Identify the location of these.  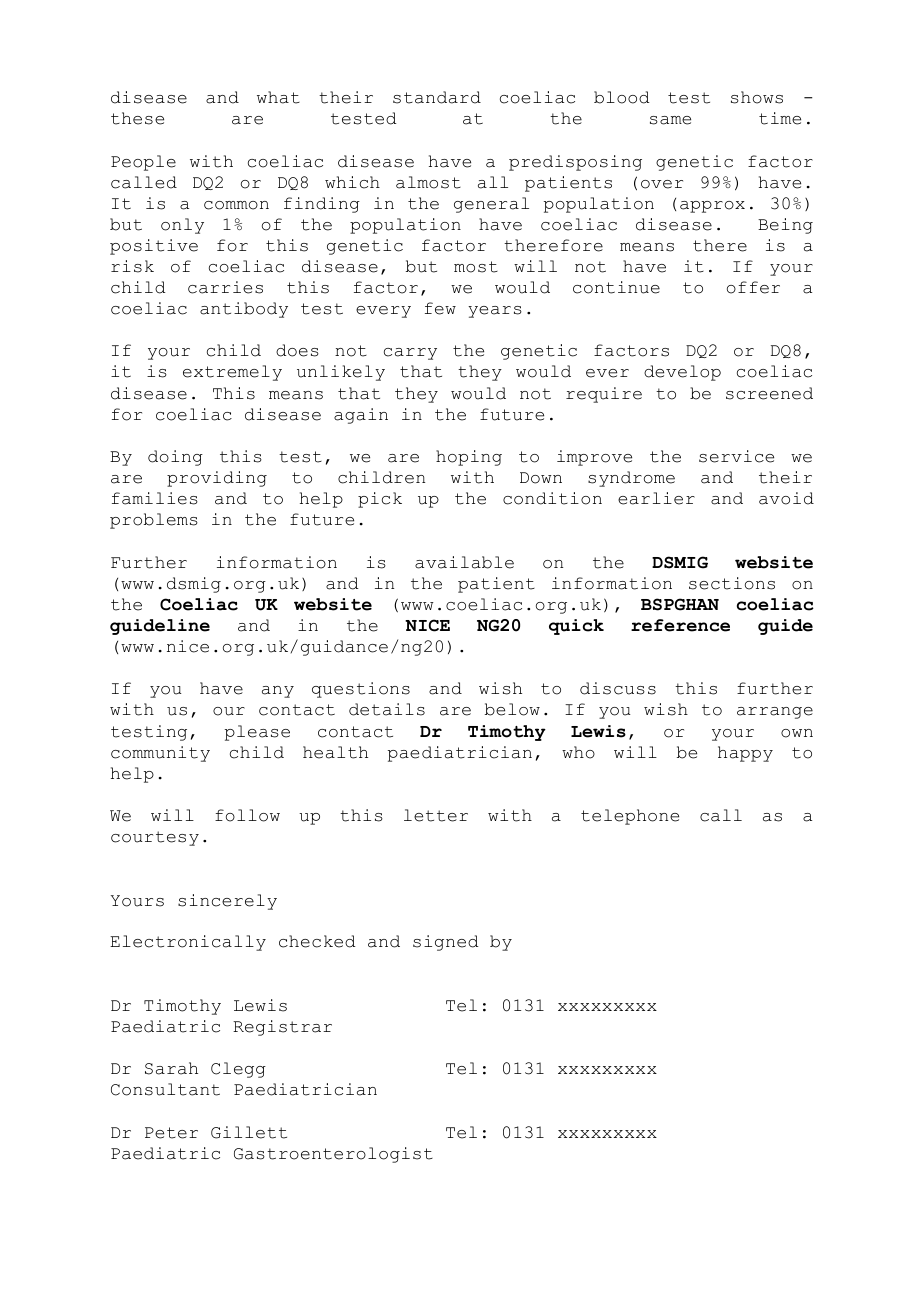
(137, 118).
